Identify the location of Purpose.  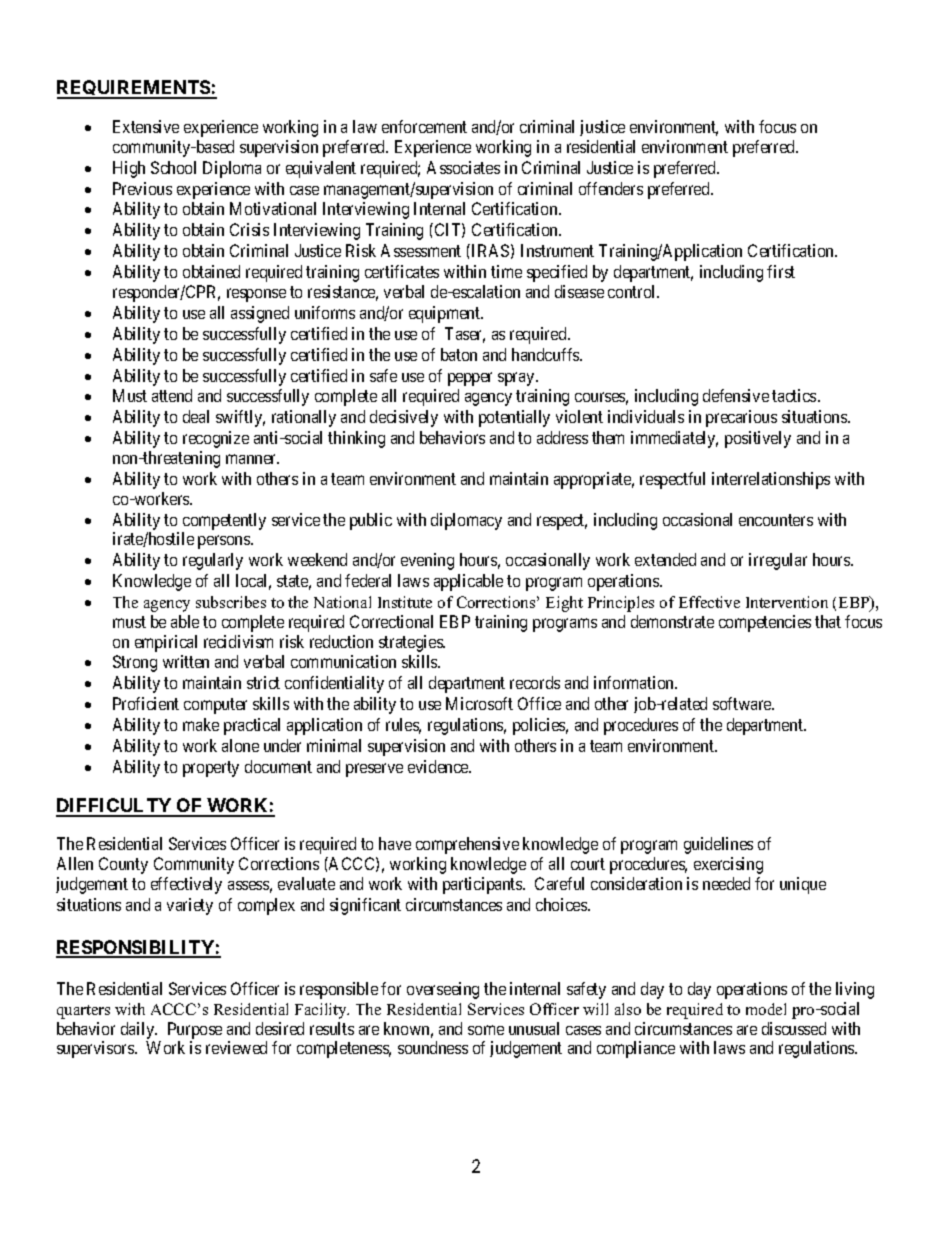
(195, 1030).
